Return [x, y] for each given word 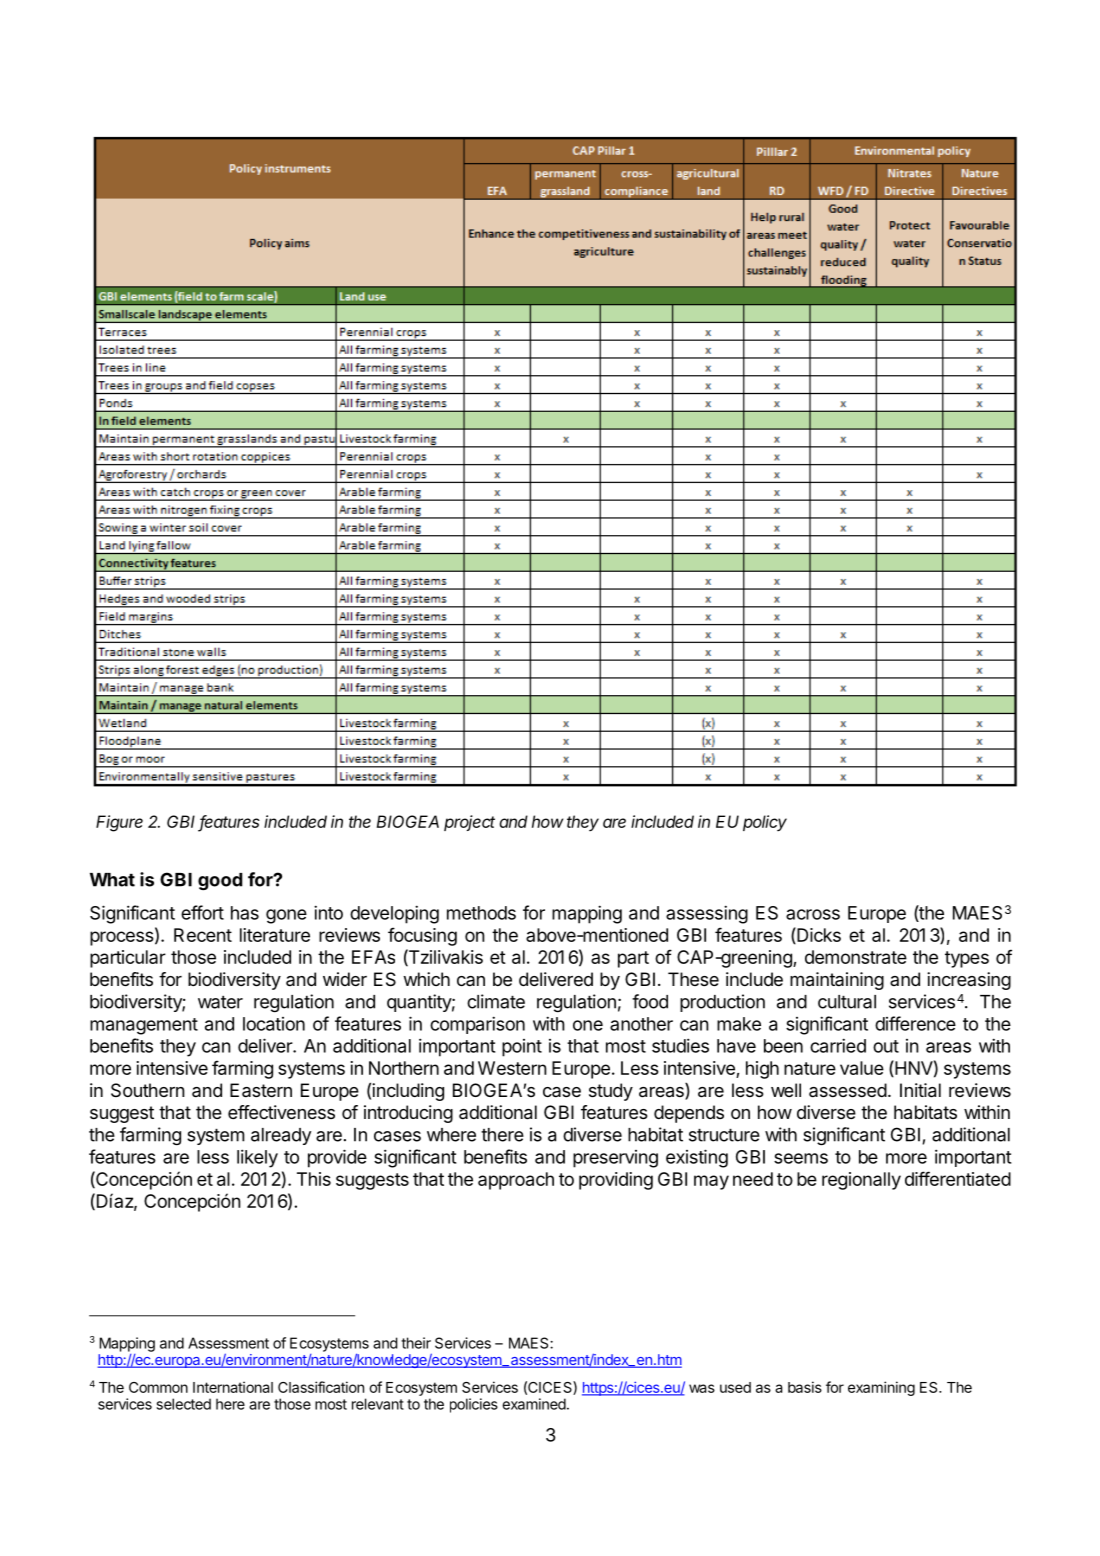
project [469, 823]
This [314, 1179]
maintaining [837, 981]
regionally [861, 1181]
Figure [119, 823]
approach [516, 1181]
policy [765, 823]
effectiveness [281, 1112]
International [233, 1387]
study [611, 1092]
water [220, 1002]
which [426, 979]
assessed [848, 1090]
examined [534, 1404]
